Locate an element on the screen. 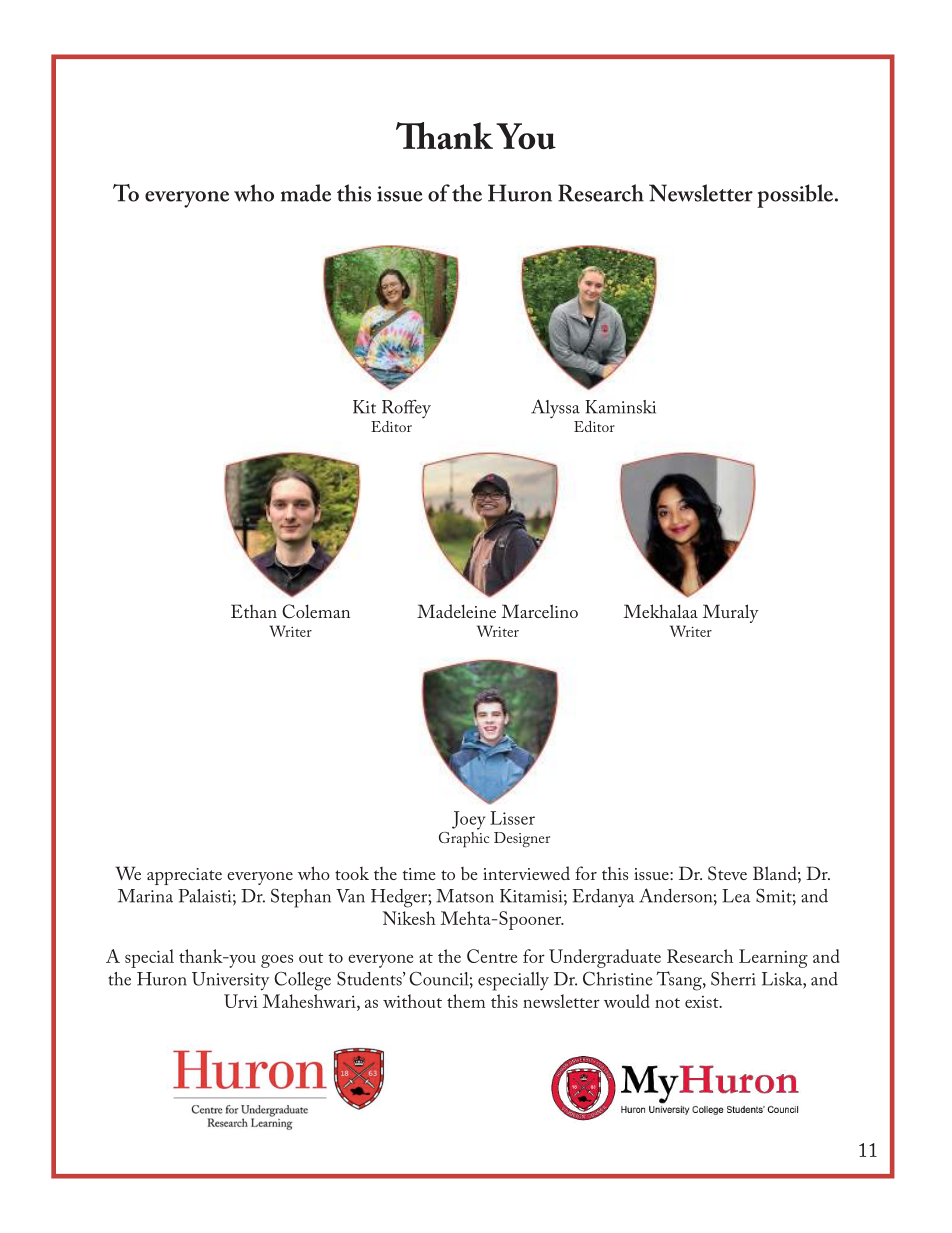 The width and height of the screenshot is (952, 1233). Steve is located at coordinates (727, 873).
